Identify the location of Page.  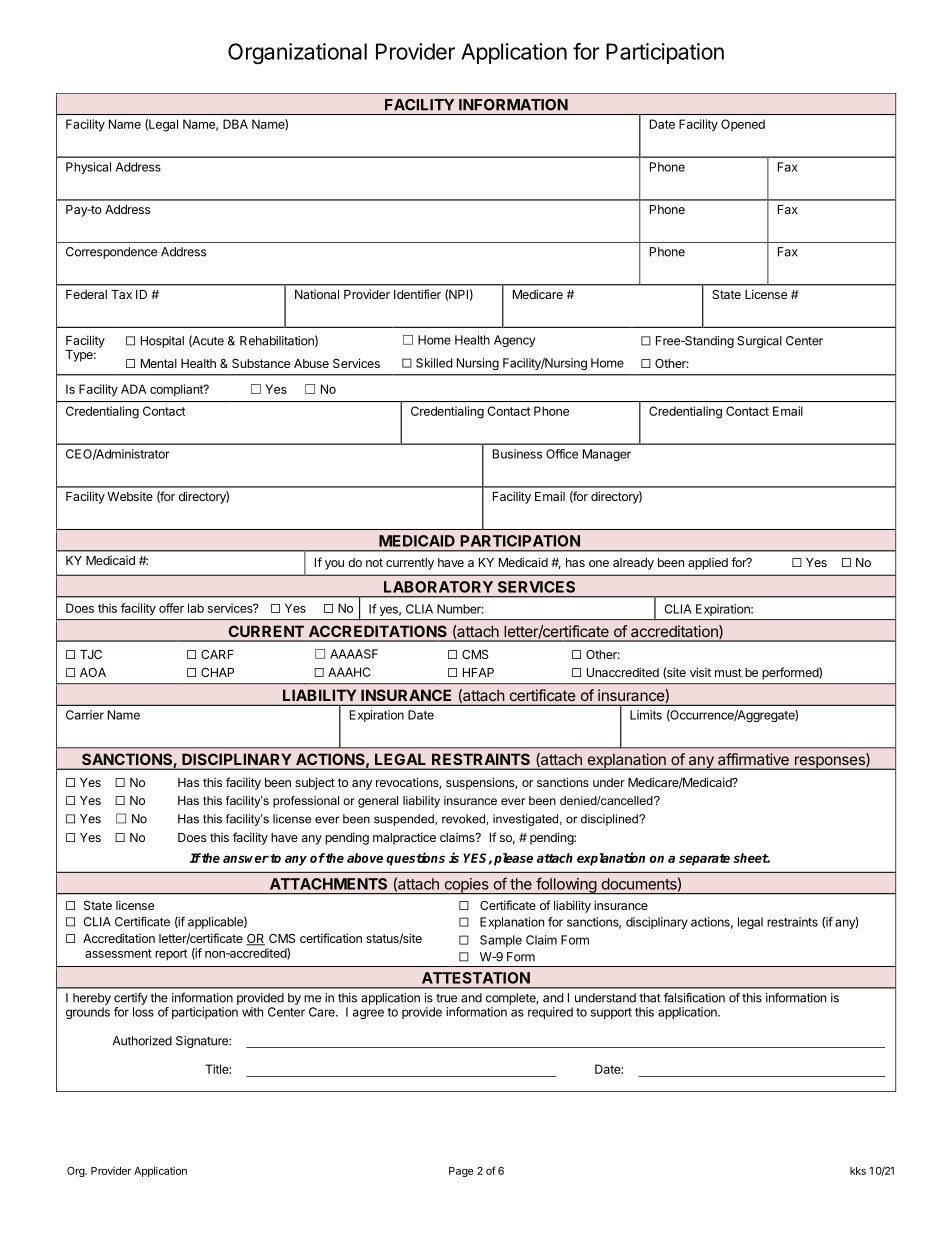
(461, 1172).
